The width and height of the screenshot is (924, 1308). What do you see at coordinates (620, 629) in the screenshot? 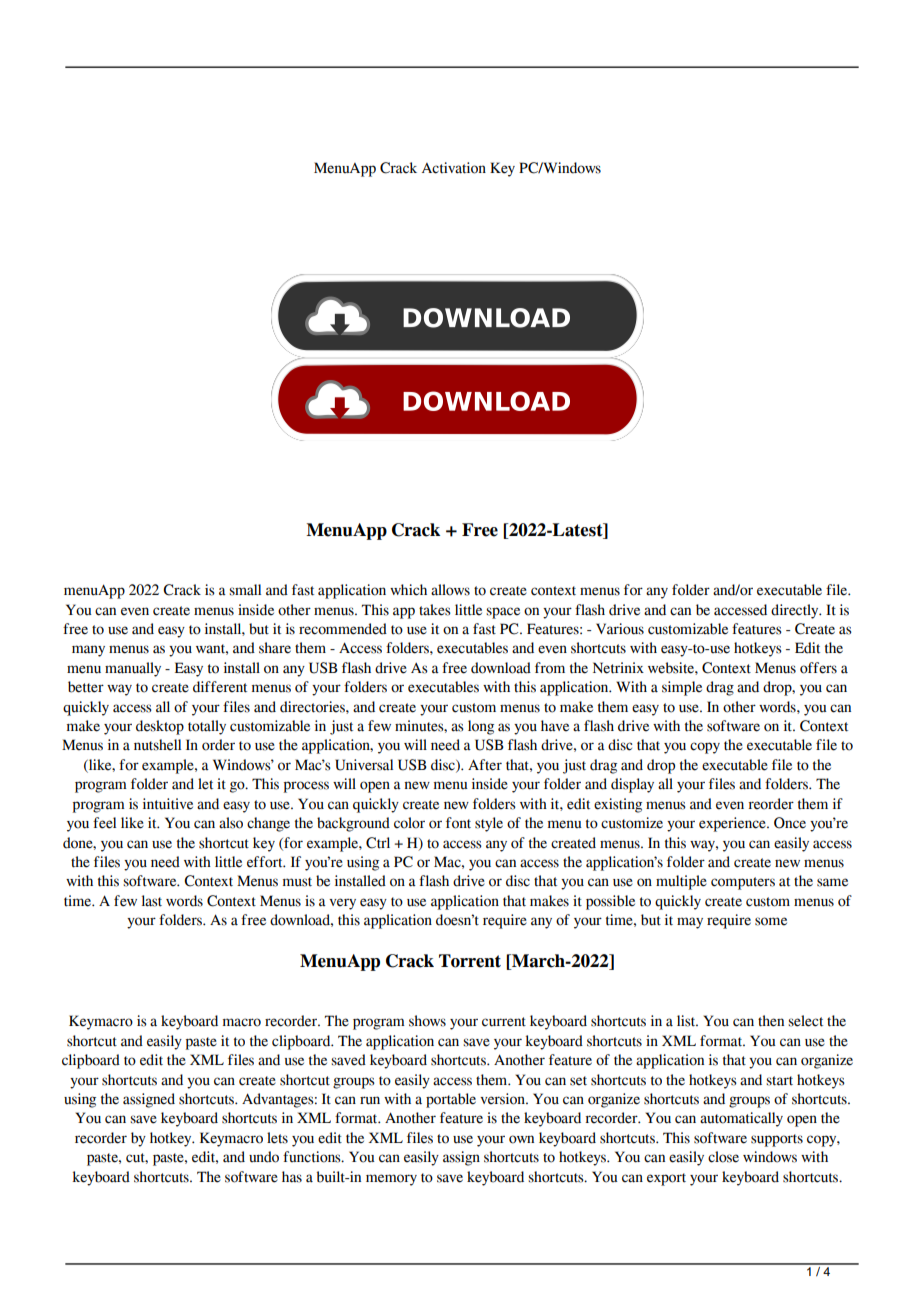
I see `Various` at bounding box center [620, 629].
